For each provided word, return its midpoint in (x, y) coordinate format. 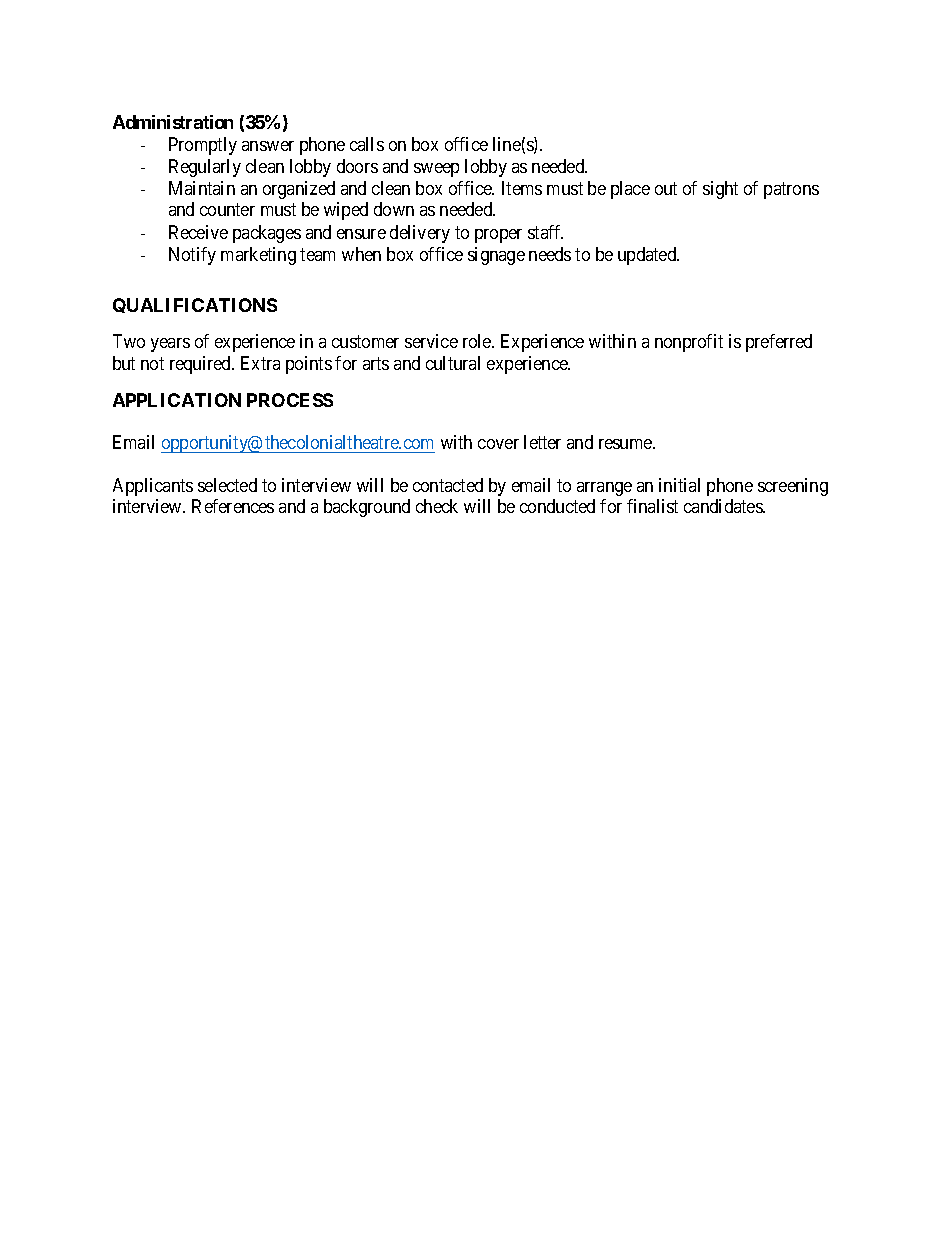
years (170, 345)
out (666, 188)
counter (227, 210)
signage (496, 256)
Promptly (203, 146)
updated (648, 256)
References (233, 506)
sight (720, 190)
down (394, 209)
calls (367, 144)
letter (542, 442)
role (478, 341)
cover (498, 444)
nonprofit (689, 343)
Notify (192, 256)
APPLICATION (177, 400)
